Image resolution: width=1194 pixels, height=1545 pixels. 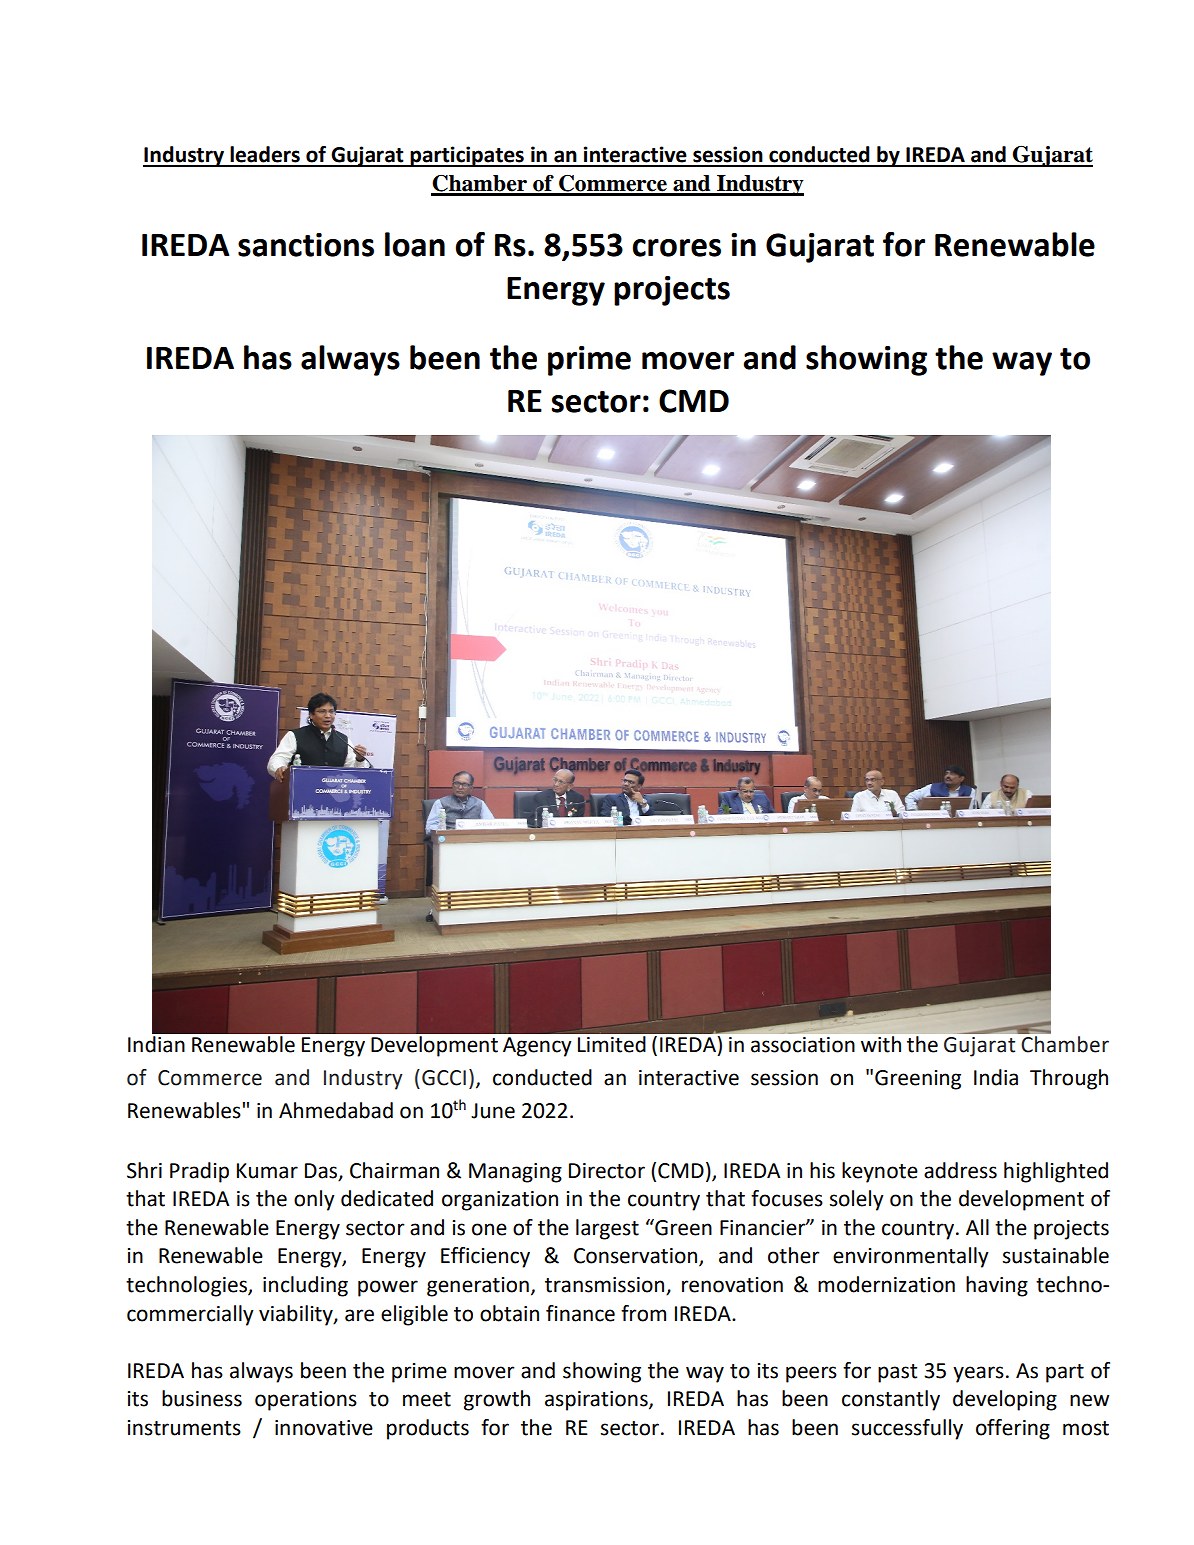 I want to click on June, so click(x=493, y=1111).
